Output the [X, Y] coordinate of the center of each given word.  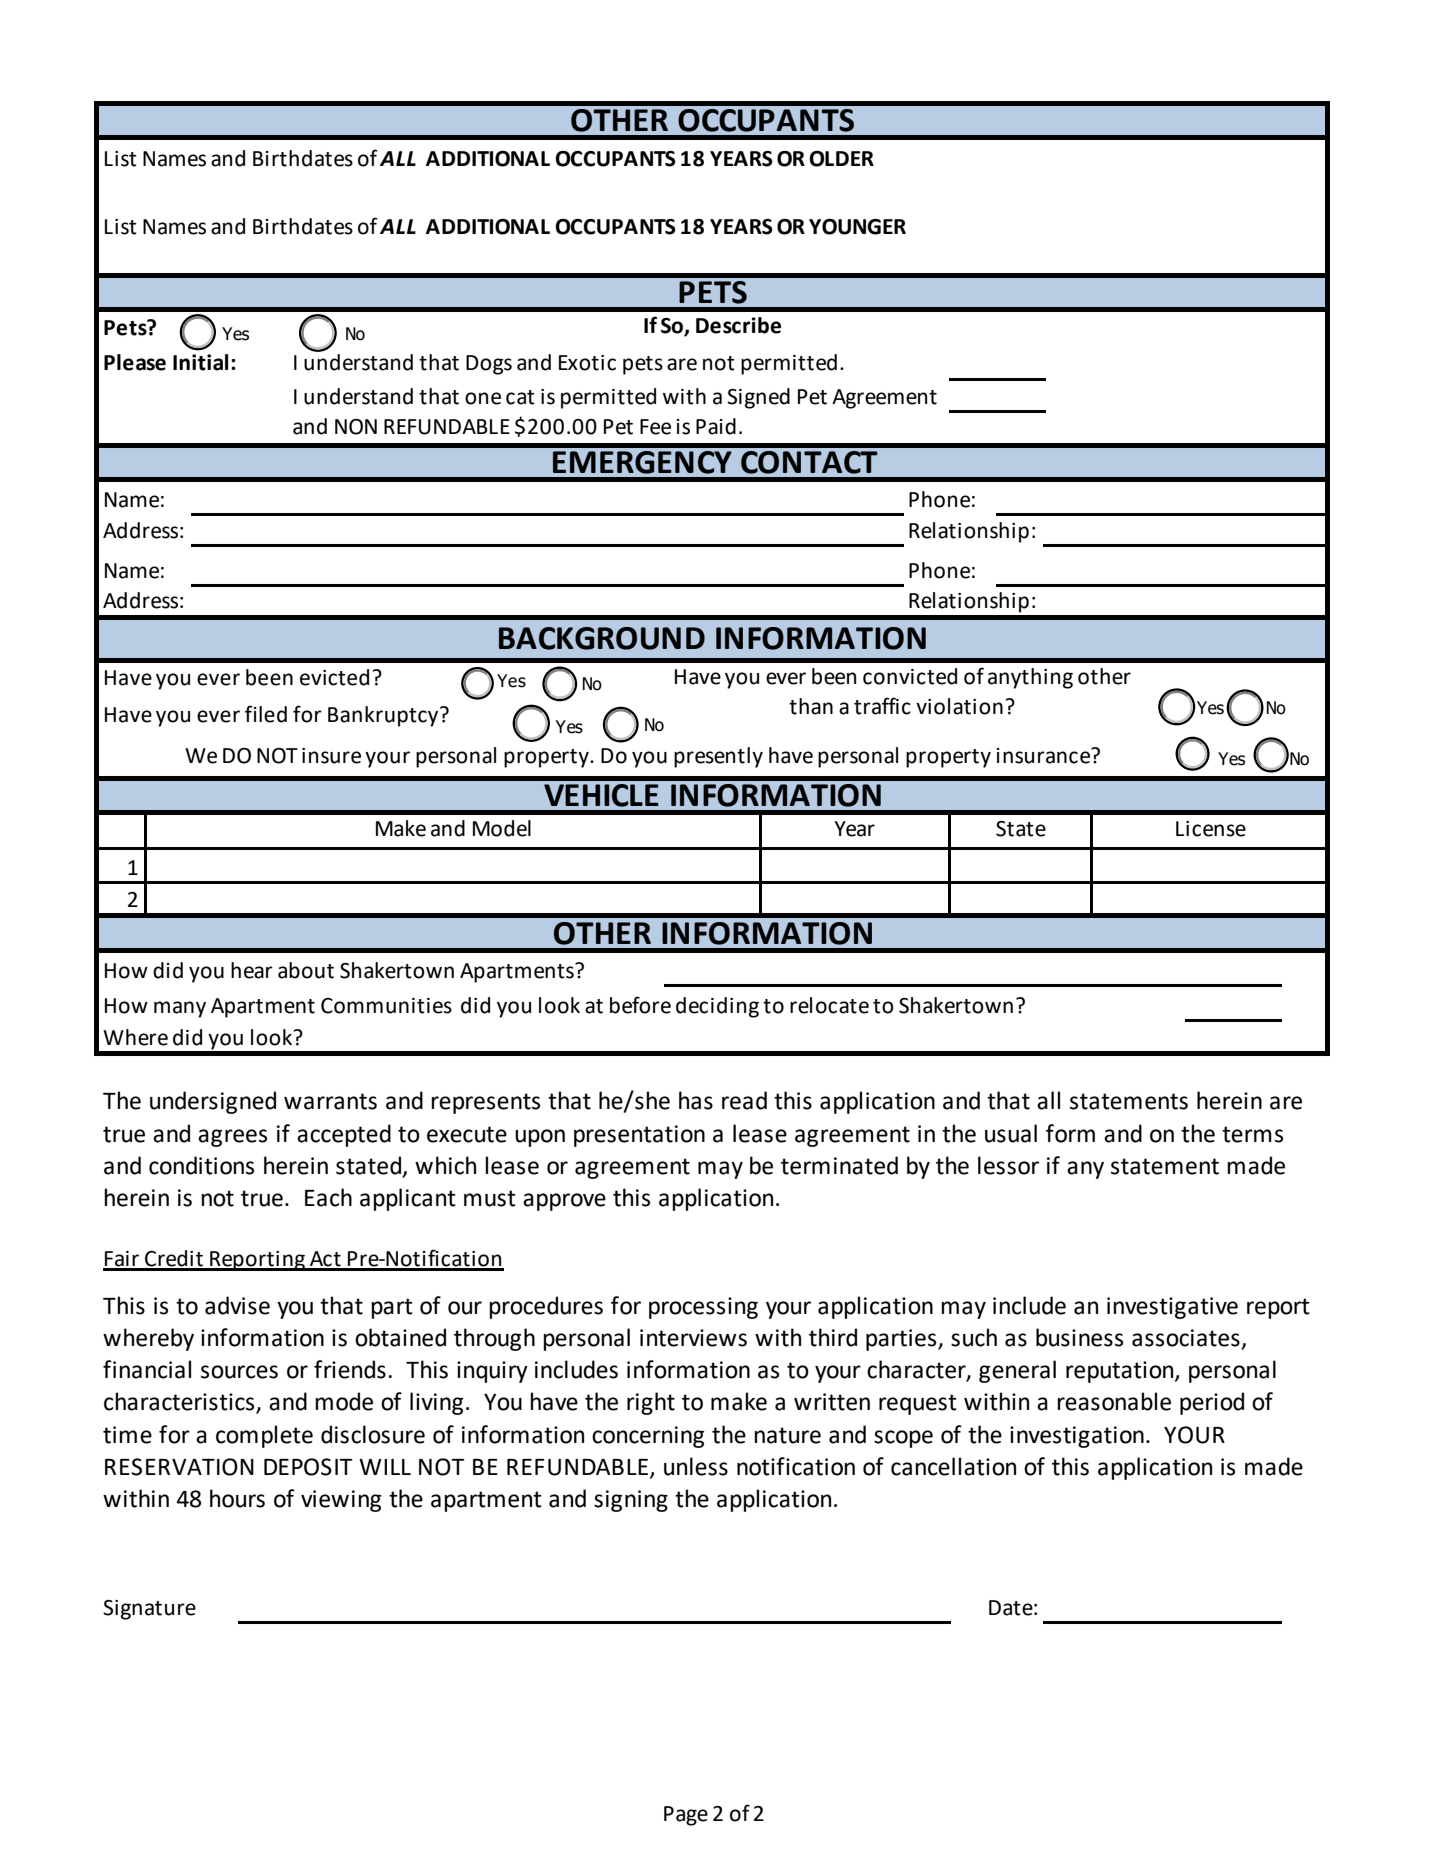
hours [237, 1498]
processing [703, 1308]
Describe [738, 325]
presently [718, 757]
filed [266, 714]
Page [686, 1816]
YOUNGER [857, 227]
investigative [1172, 1308]
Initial [200, 362]
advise [237, 1305]
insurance [1045, 755]
